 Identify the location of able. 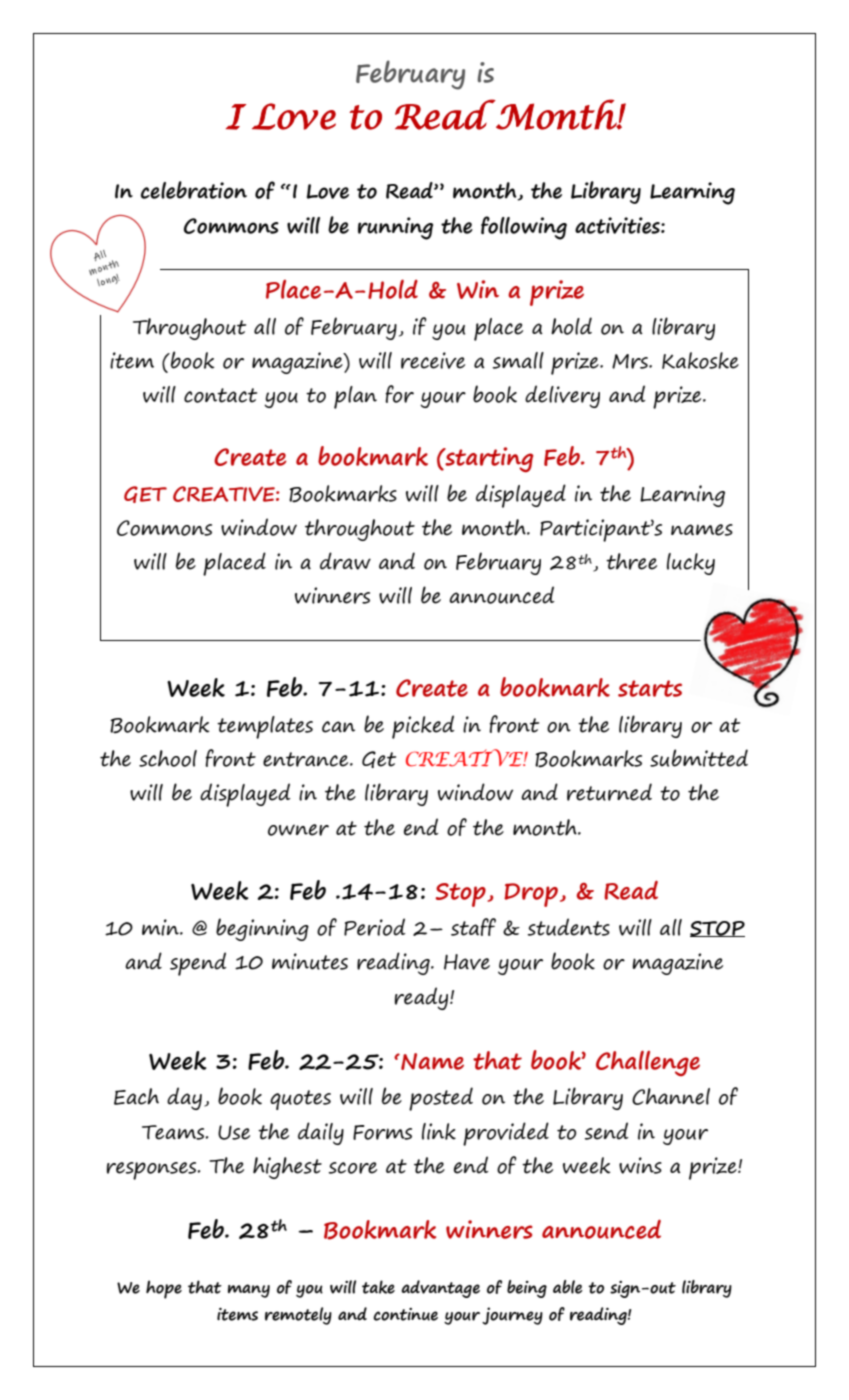
(568, 1287).
